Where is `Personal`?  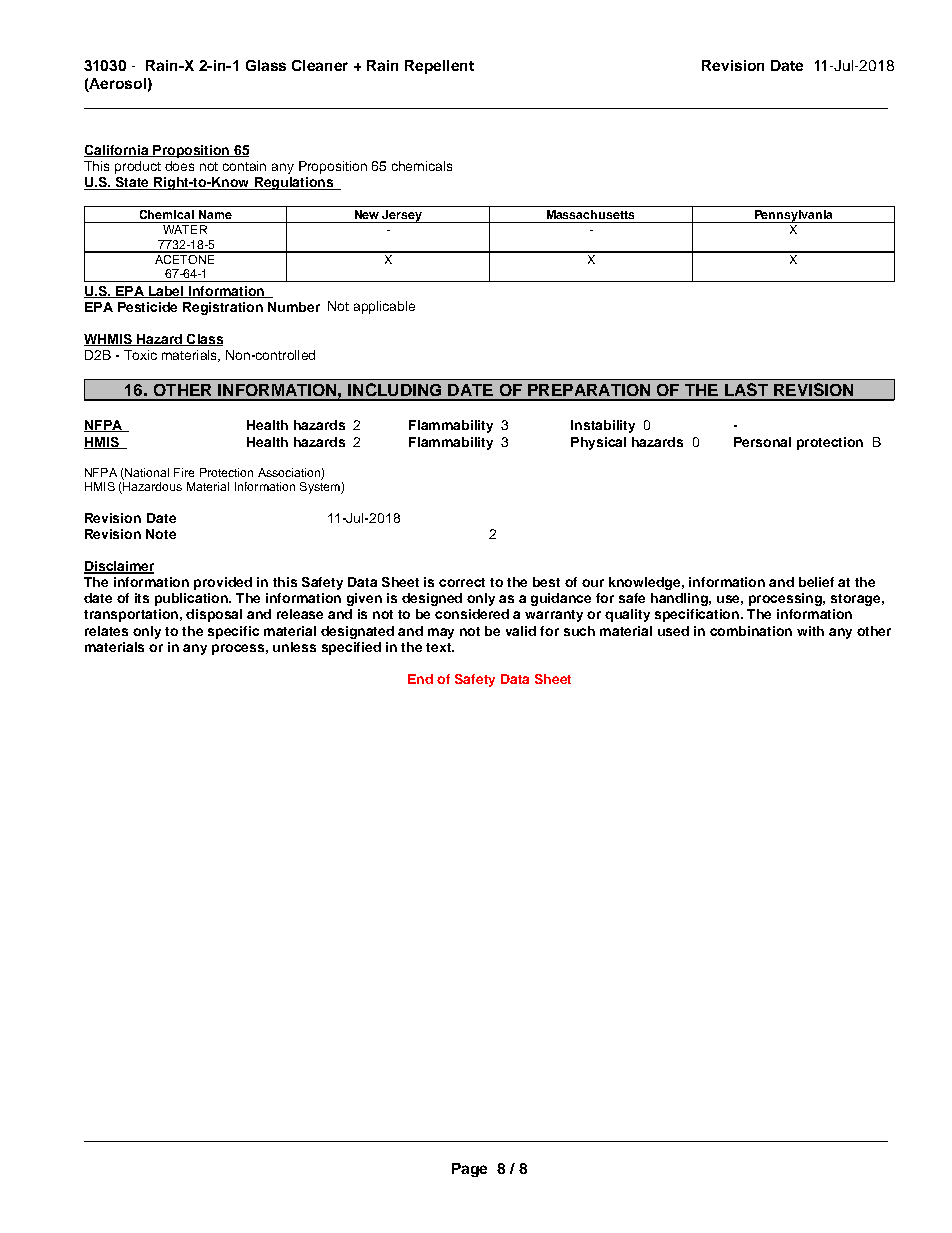 Personal is located at coordinates (762, 442).
